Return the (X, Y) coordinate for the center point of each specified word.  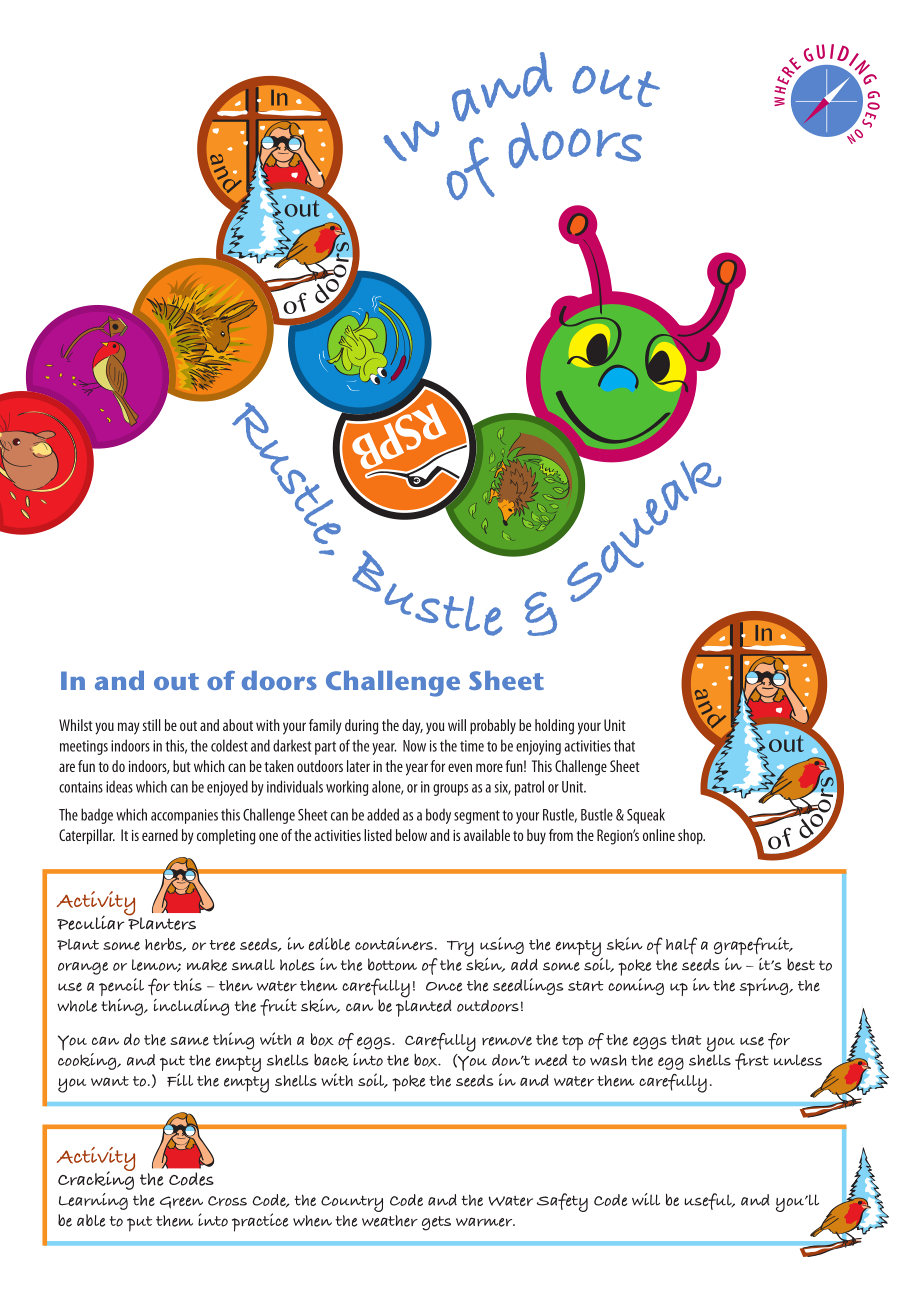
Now (414, 746)
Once (444, 987)
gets (436, 1223)
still (152, 725)
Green (181, 1202)
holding (554, 727)
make (207, 965)
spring (765, 987)
